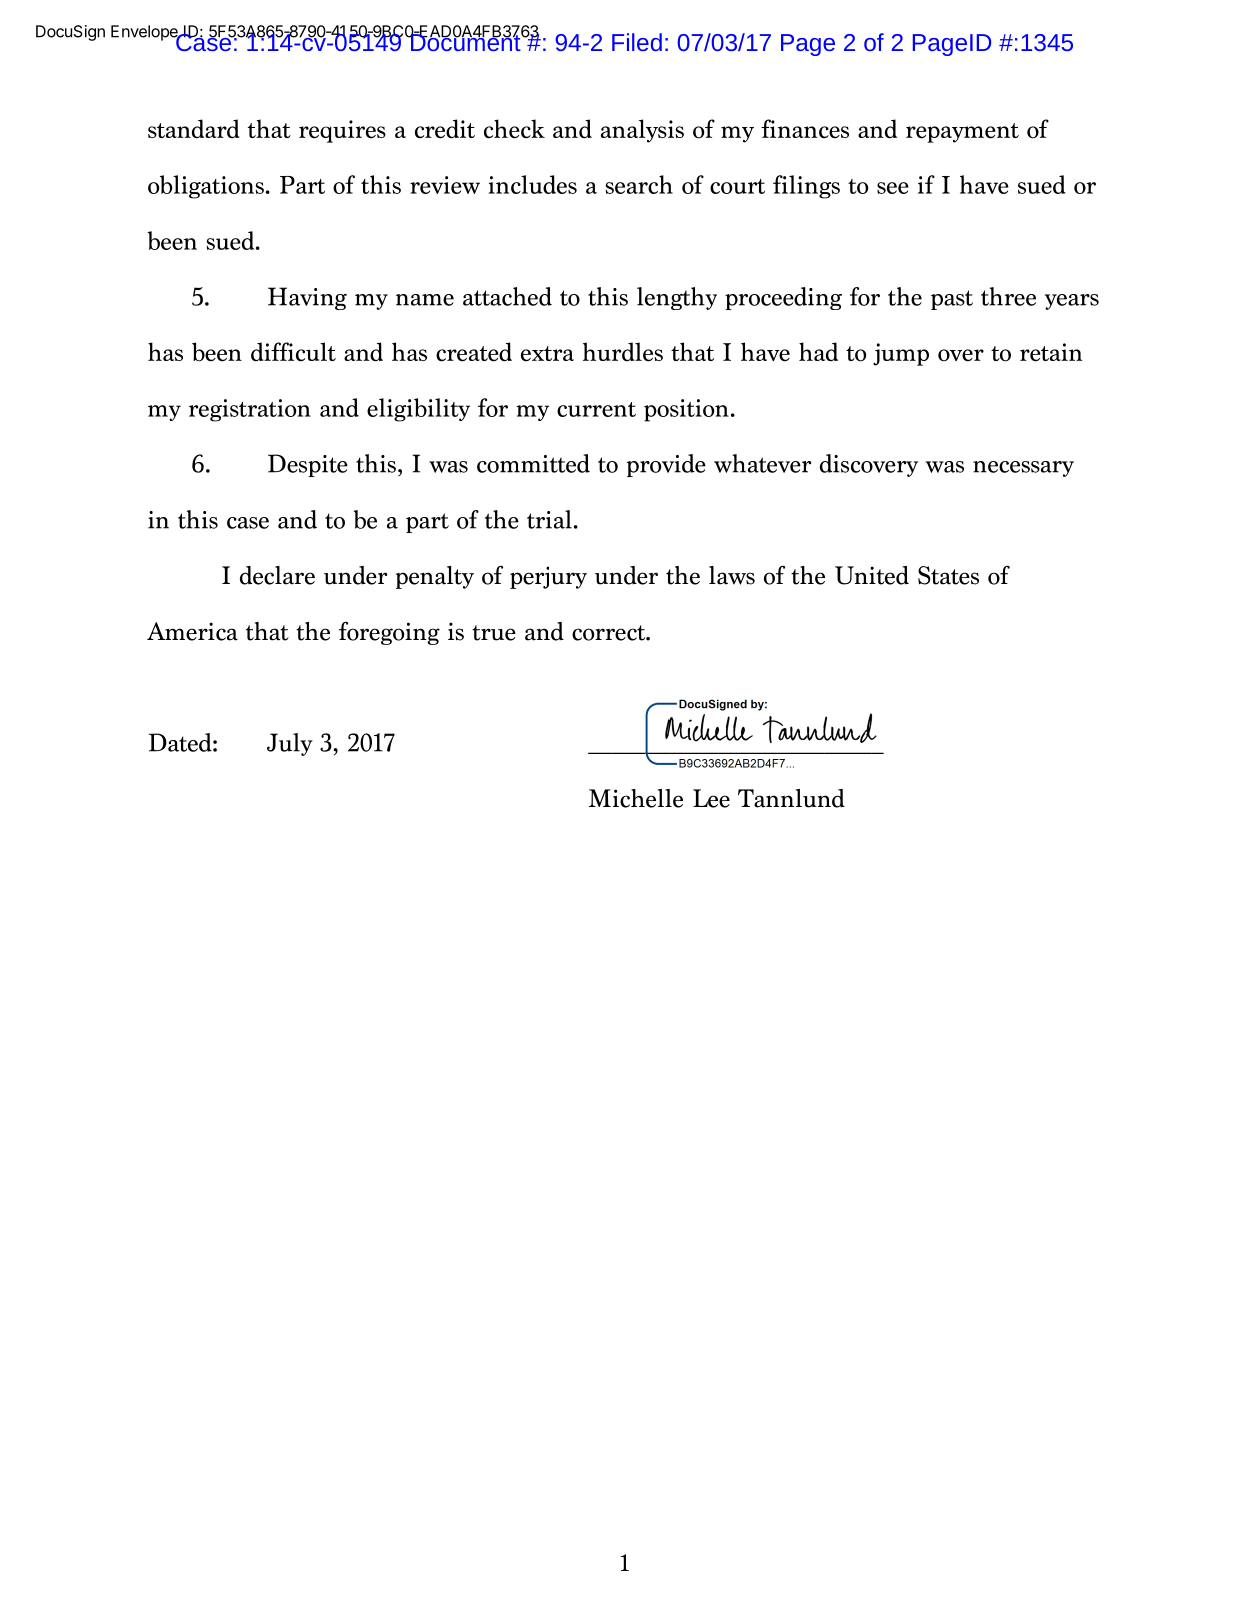  Describe the element at coordinates (307, 298) in the document. I see `Having` at that location.
